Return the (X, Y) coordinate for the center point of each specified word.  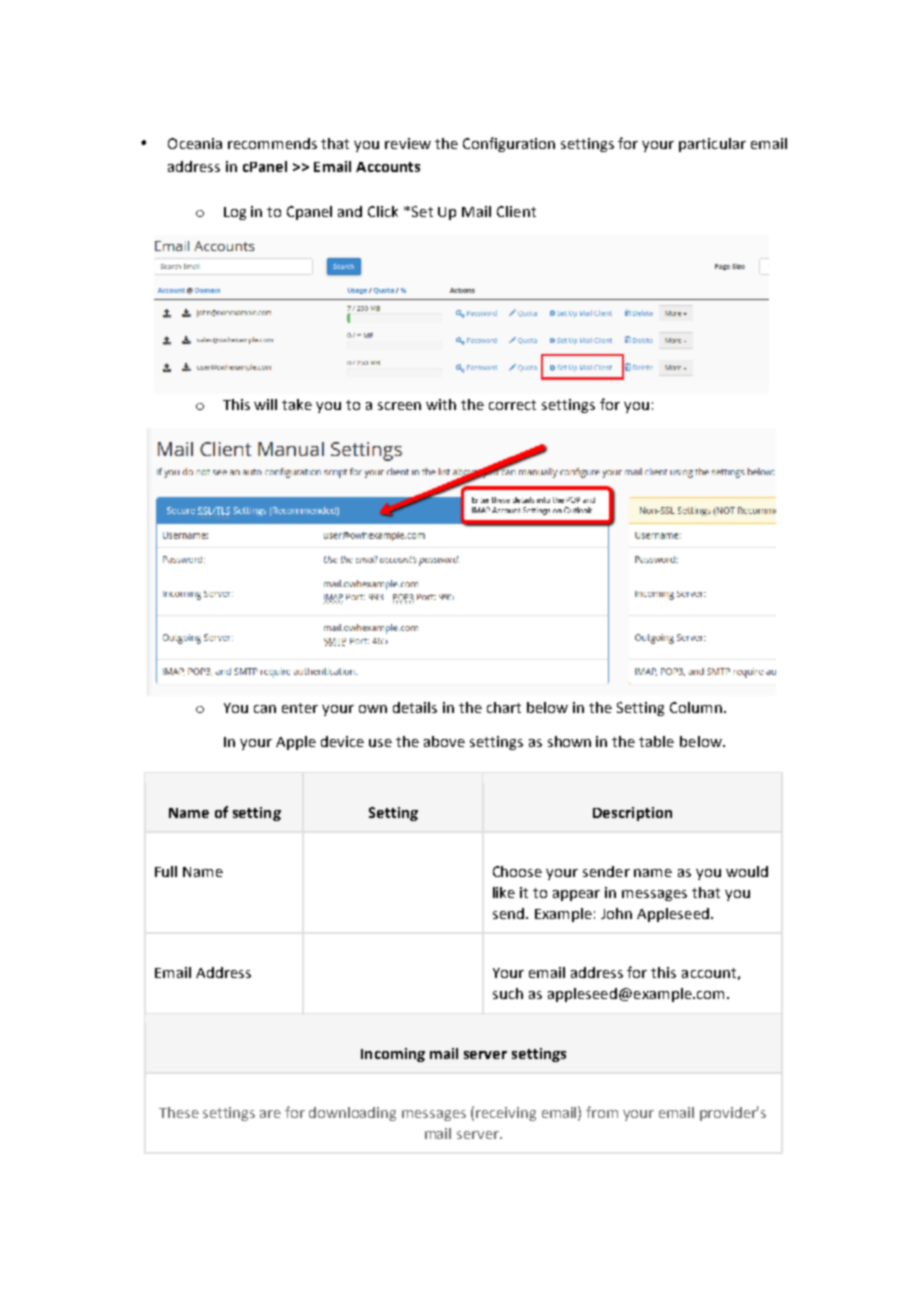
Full (166, 871)
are (270, 1114)
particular (712, 145)
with (441, 404)
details (415, 707)
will (265, 404)
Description (632, 814)
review (408, 143)
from (602, 1112)
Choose (517, 871)
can (265, 709)
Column (696, 707)
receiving (506, 1114)
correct (512, 405)
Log (235, 213)
